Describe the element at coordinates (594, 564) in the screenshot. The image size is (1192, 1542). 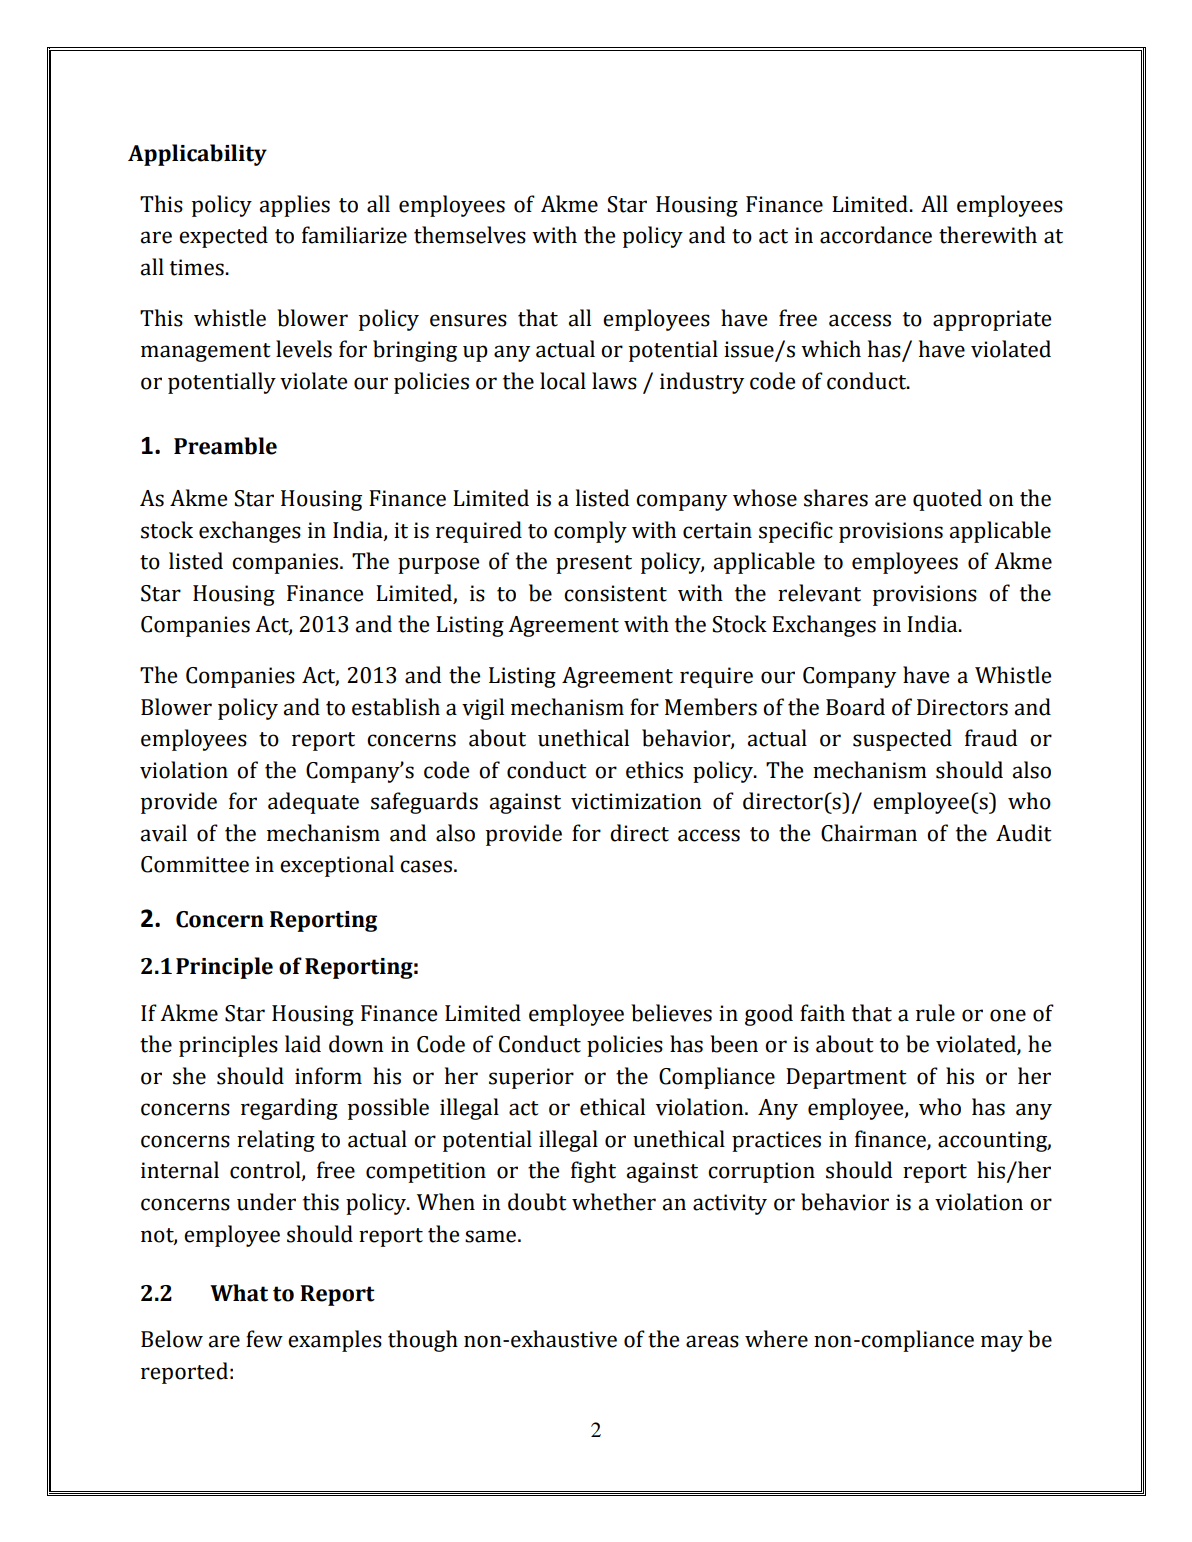
I see `present` at that location.
